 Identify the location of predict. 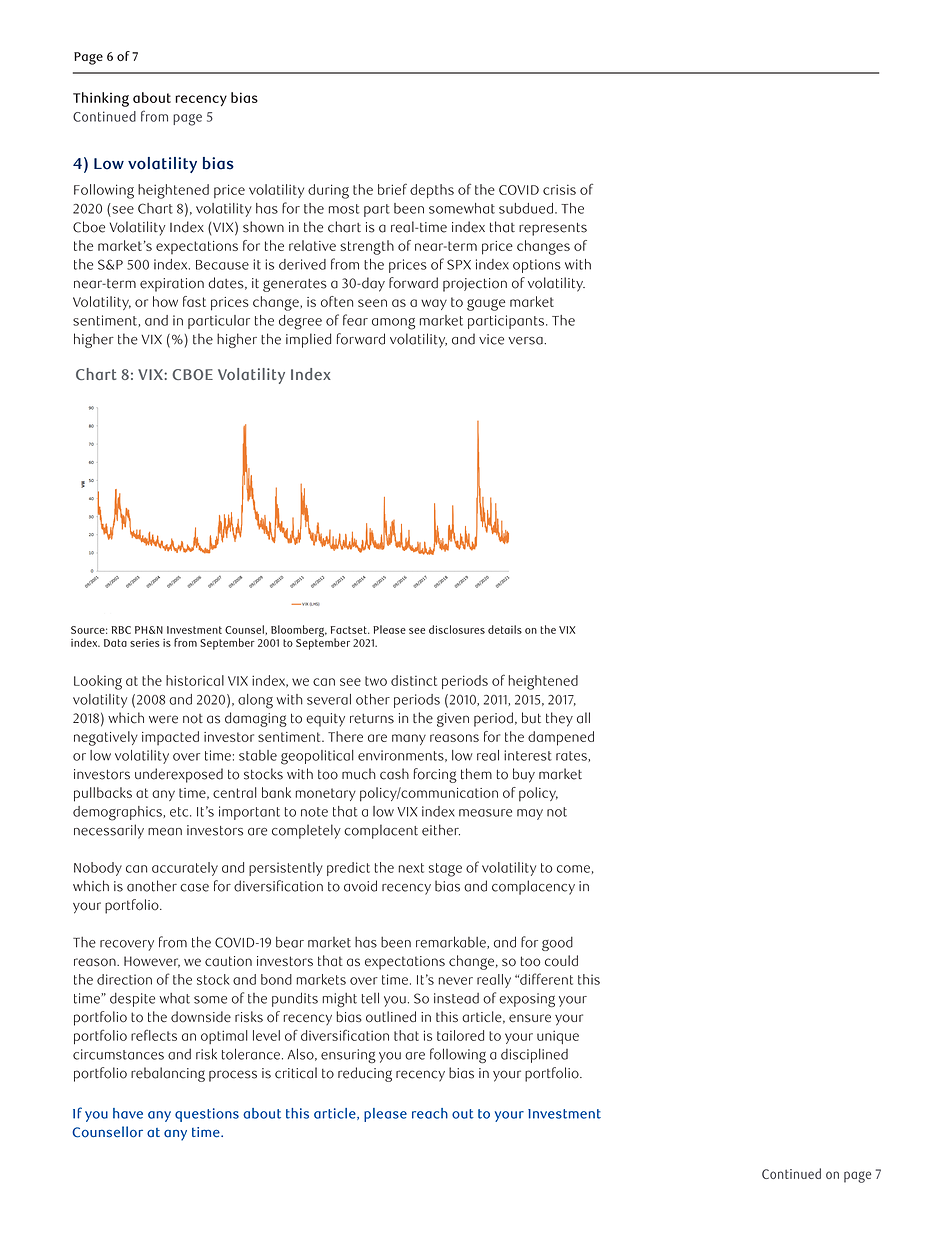
(348, 869).
